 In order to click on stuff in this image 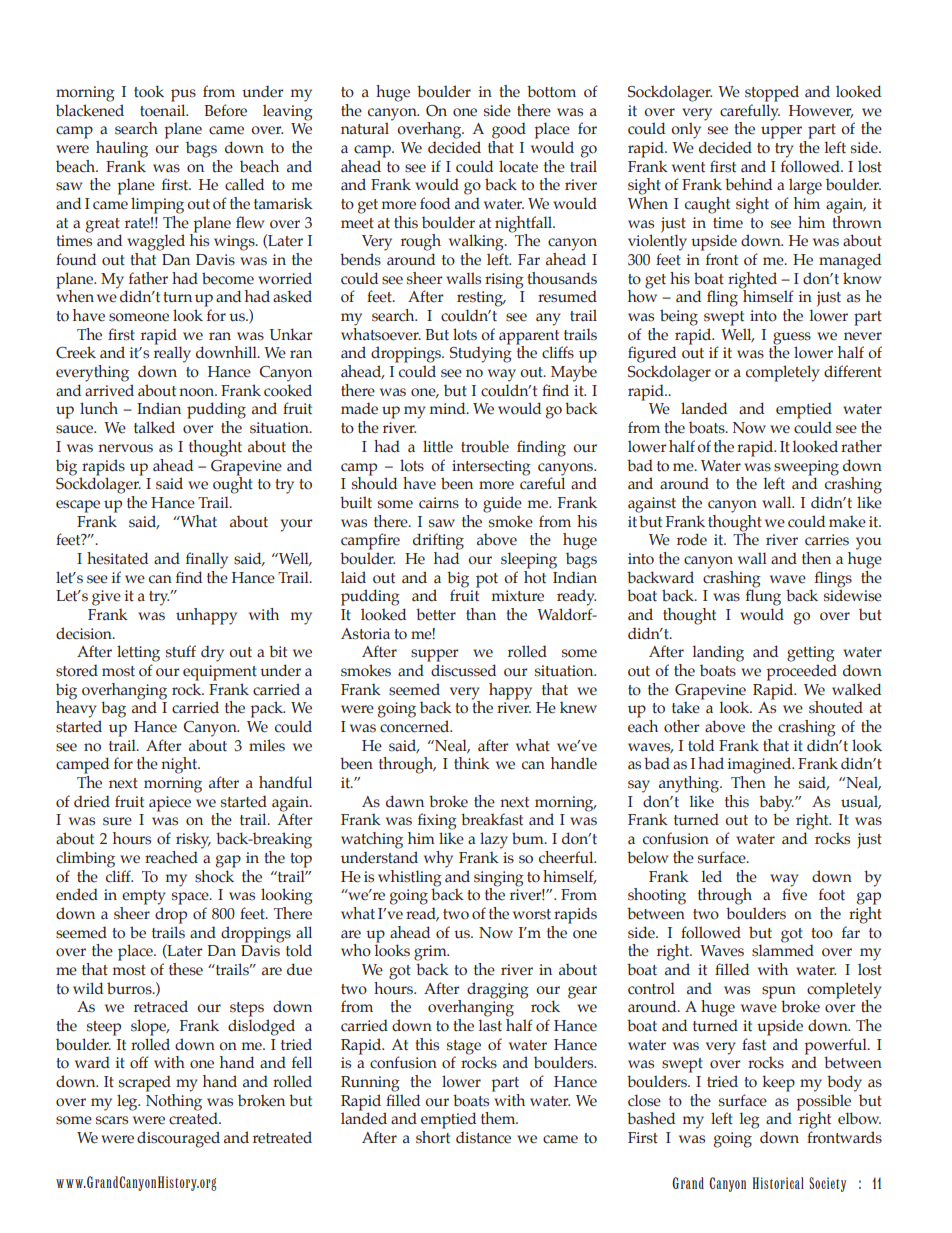, I will do `click(181, 651)`.
